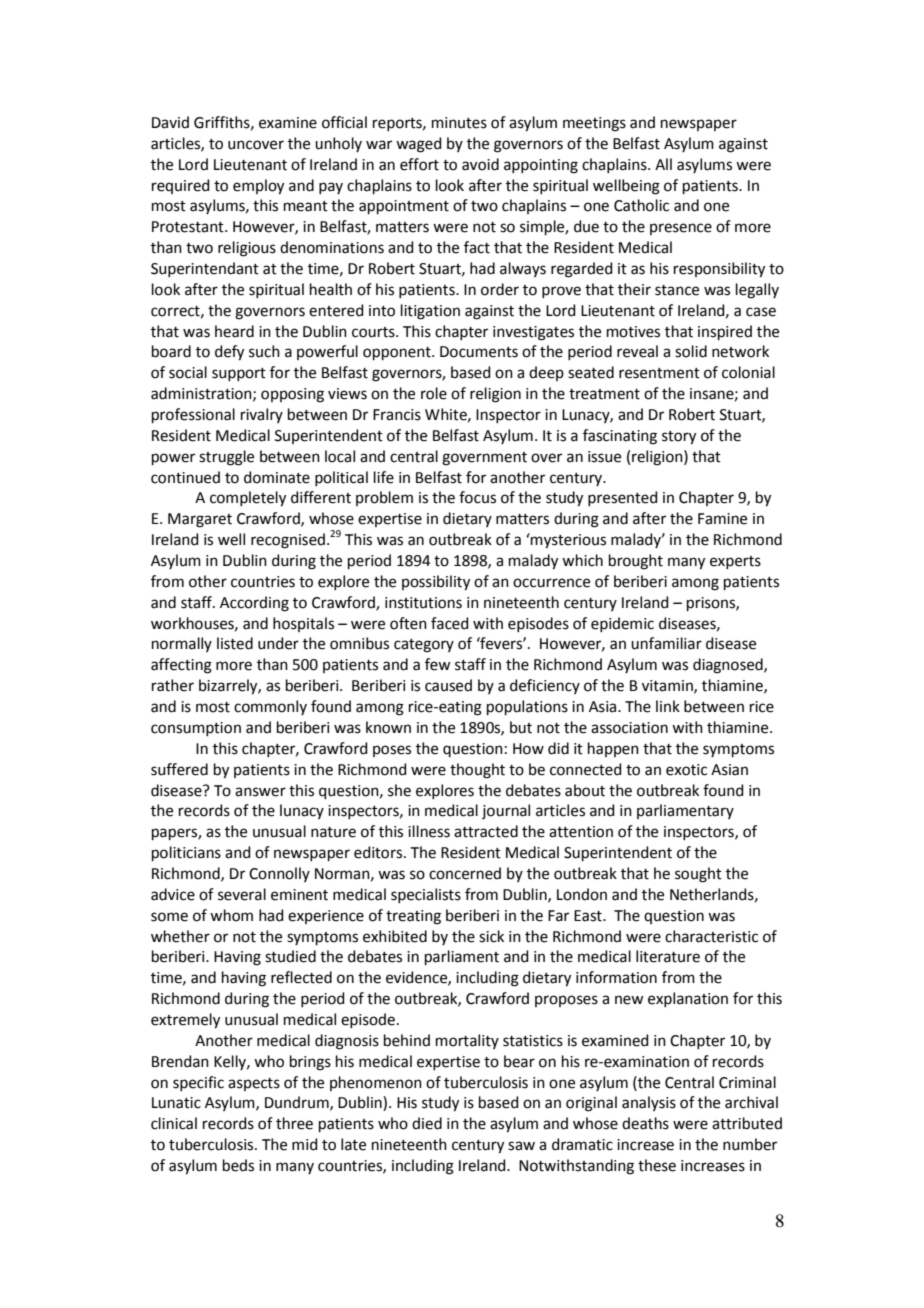  I want to click on focus, so click(477, 497).
